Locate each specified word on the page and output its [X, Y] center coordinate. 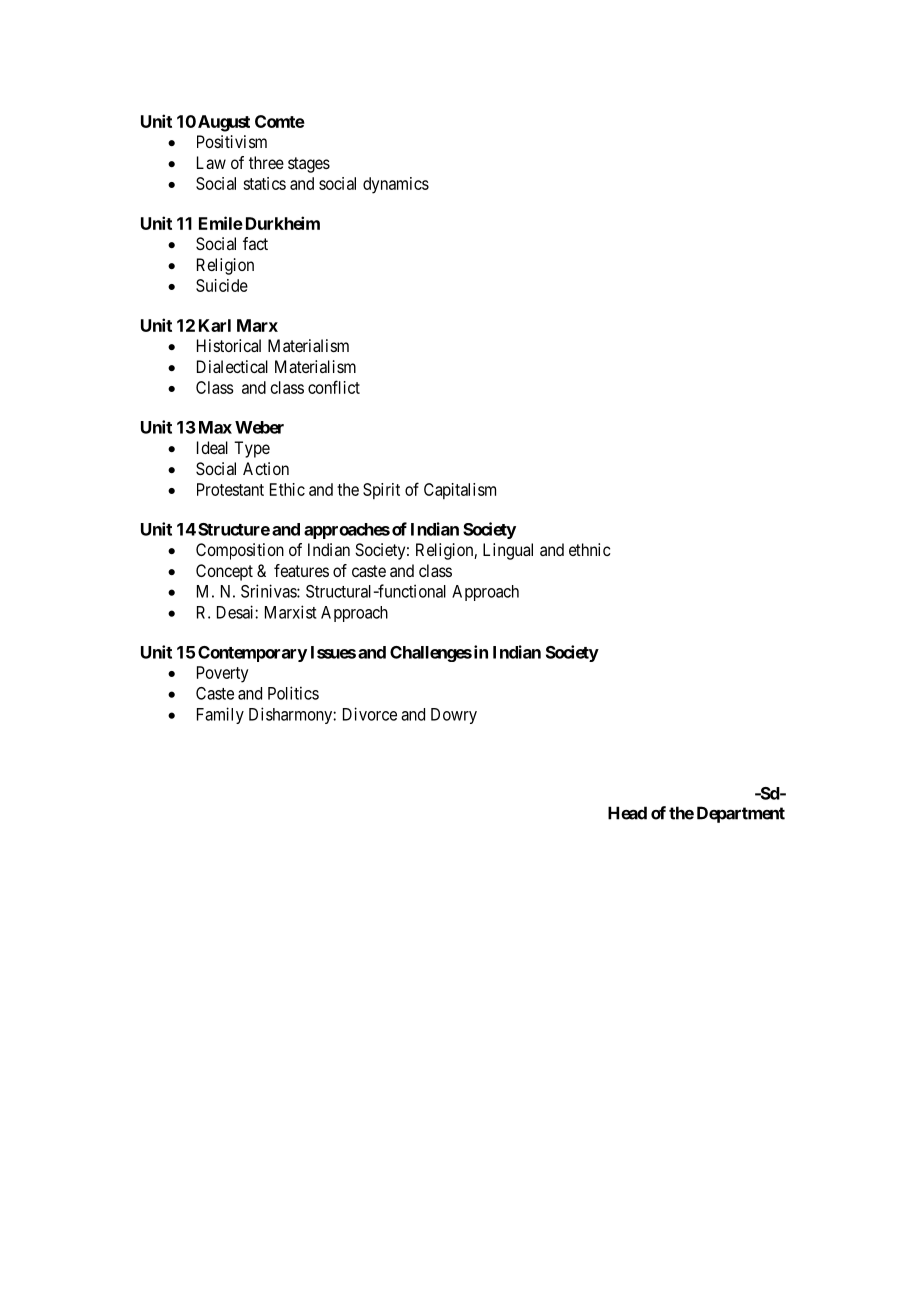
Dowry [454, 716]
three [266, 162]
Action [266, 468]
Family [220, 715]
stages [309, 165]
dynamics [396, 185]
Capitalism [460, 491]
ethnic [590, 549]
